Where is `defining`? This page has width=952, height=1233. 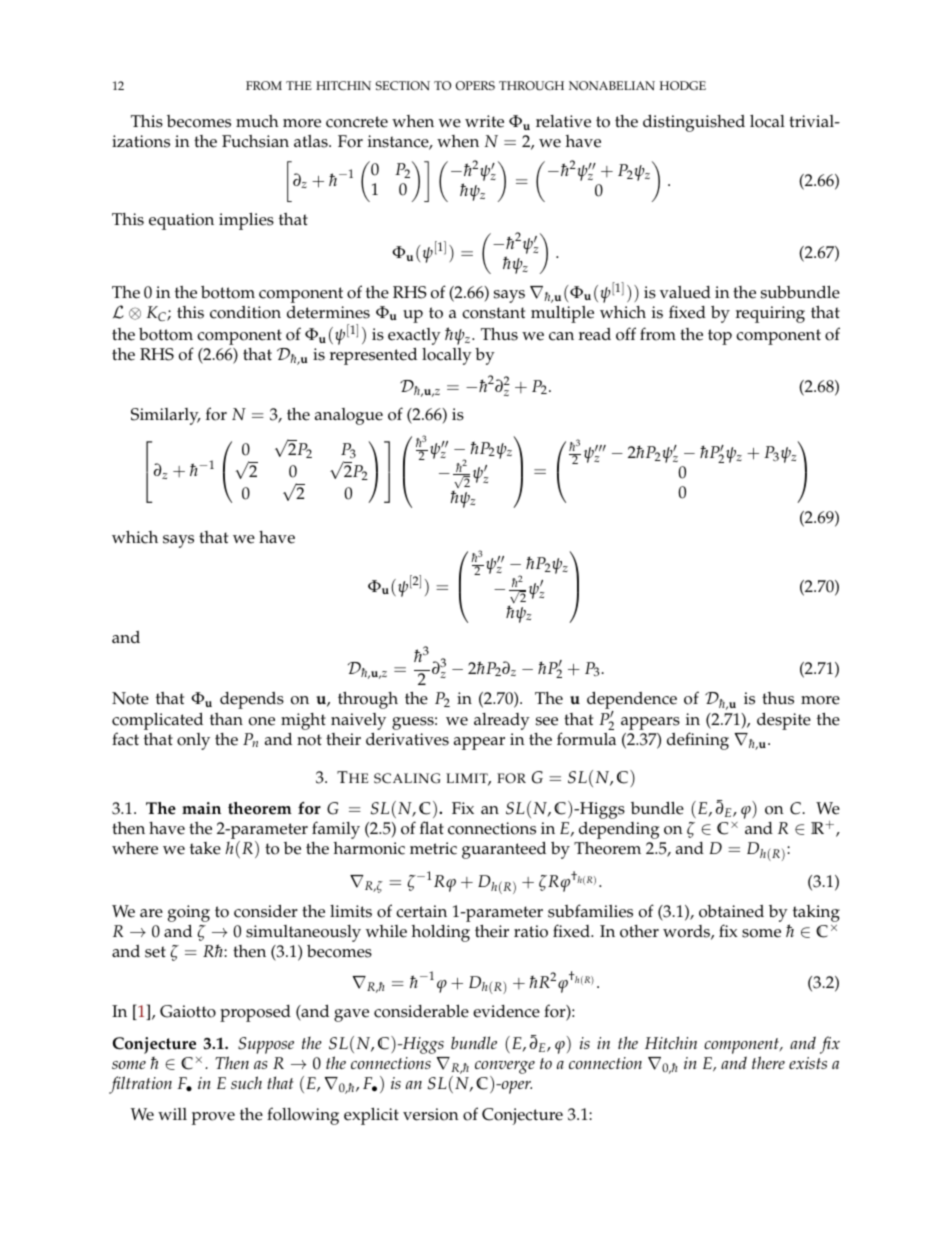
defining is located at coordinates (698, 741).
